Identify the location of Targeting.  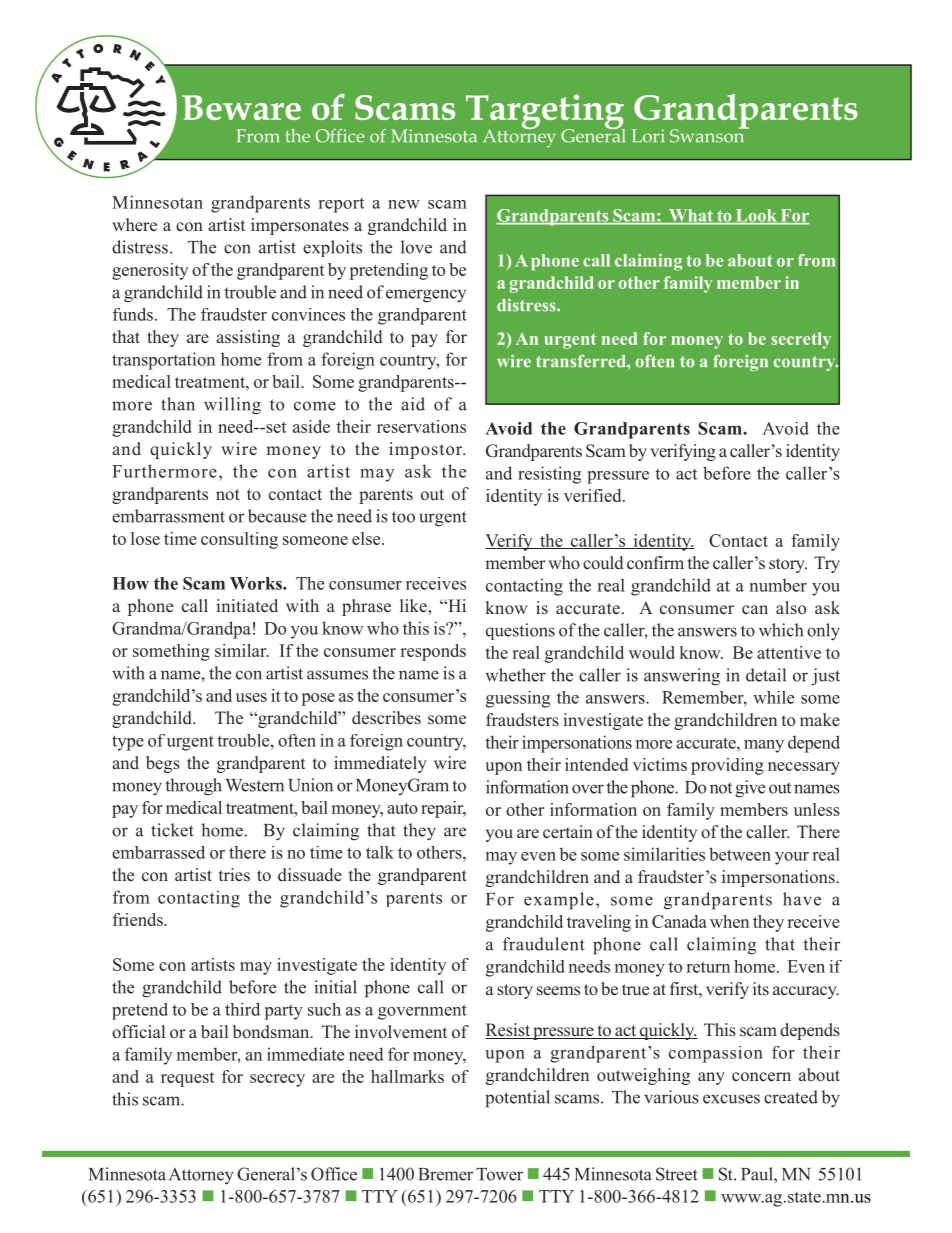
(544, 113).
